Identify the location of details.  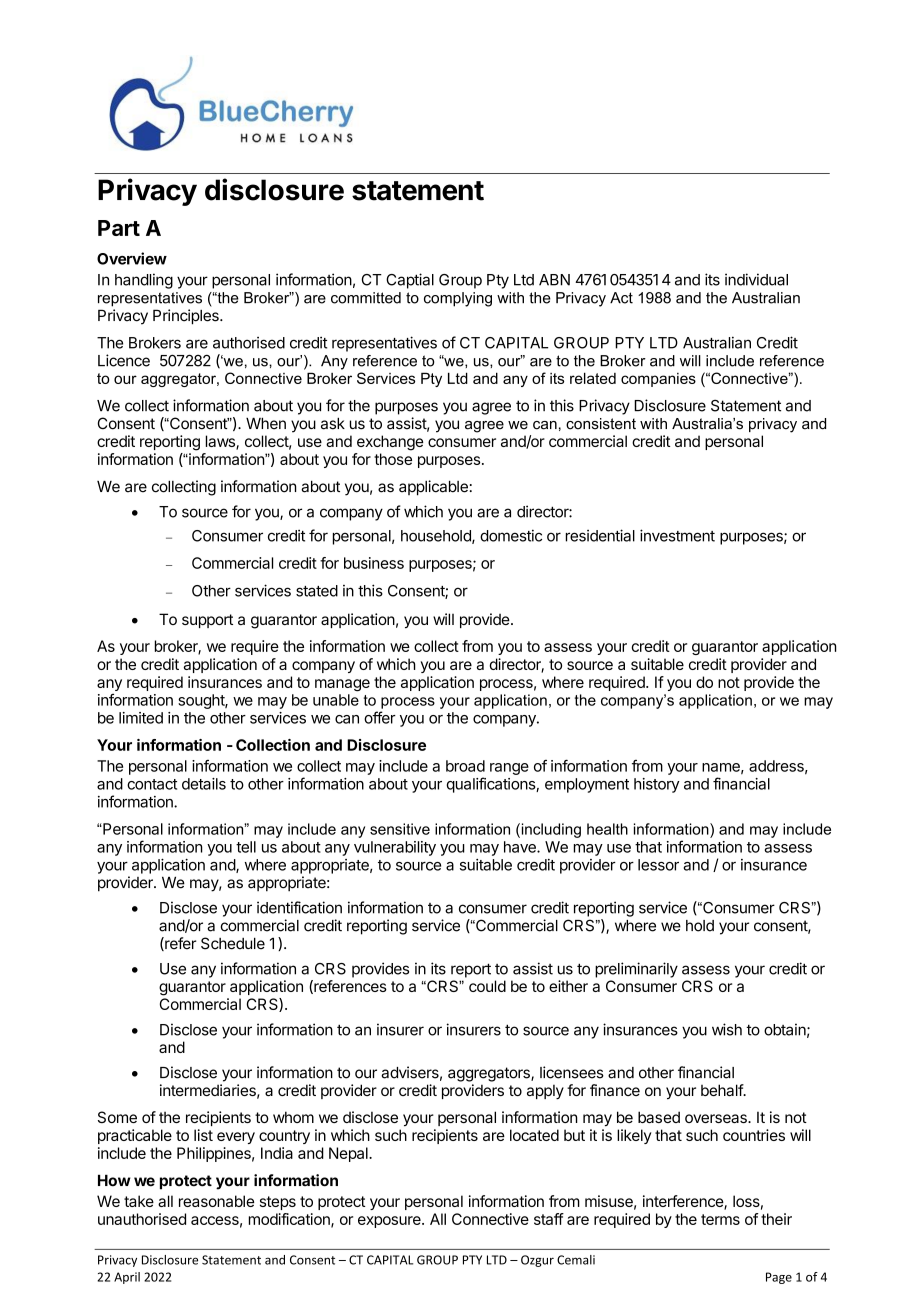
(204, 784).
